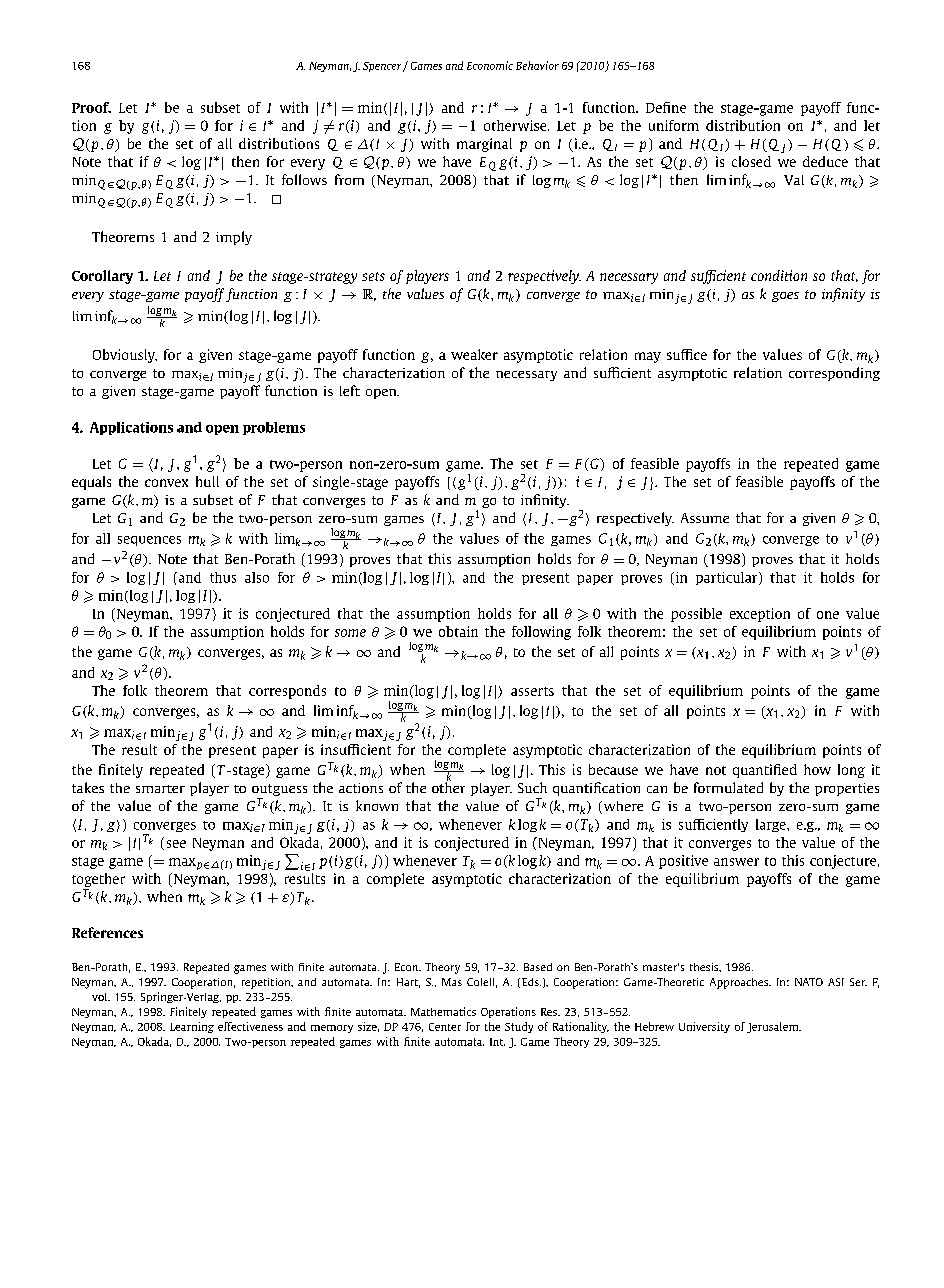 The width and height of the document is (944, 1288). I want to click on sets, so click(373, 276).
